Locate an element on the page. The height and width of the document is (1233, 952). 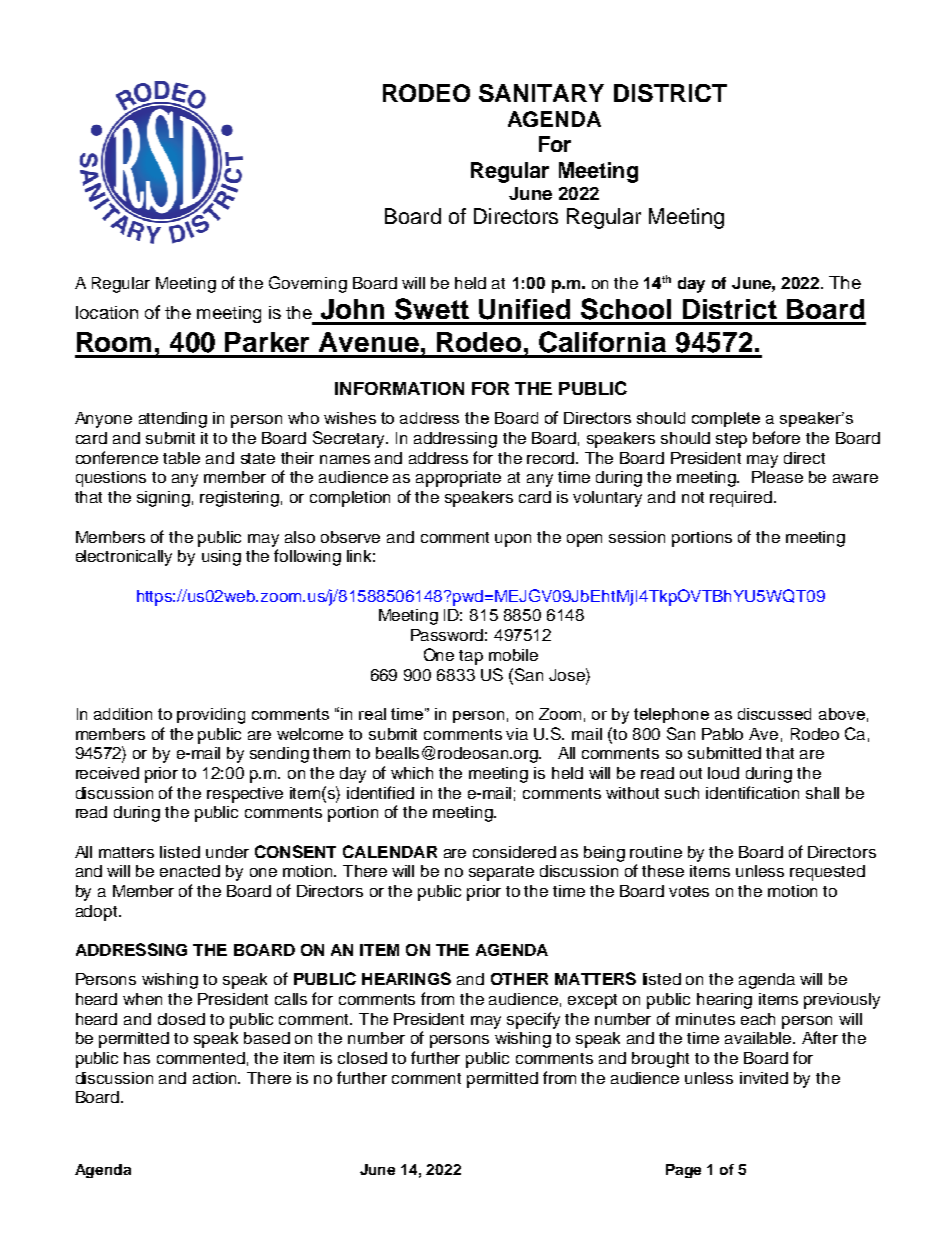
using is located at coordinates (221, 558).
